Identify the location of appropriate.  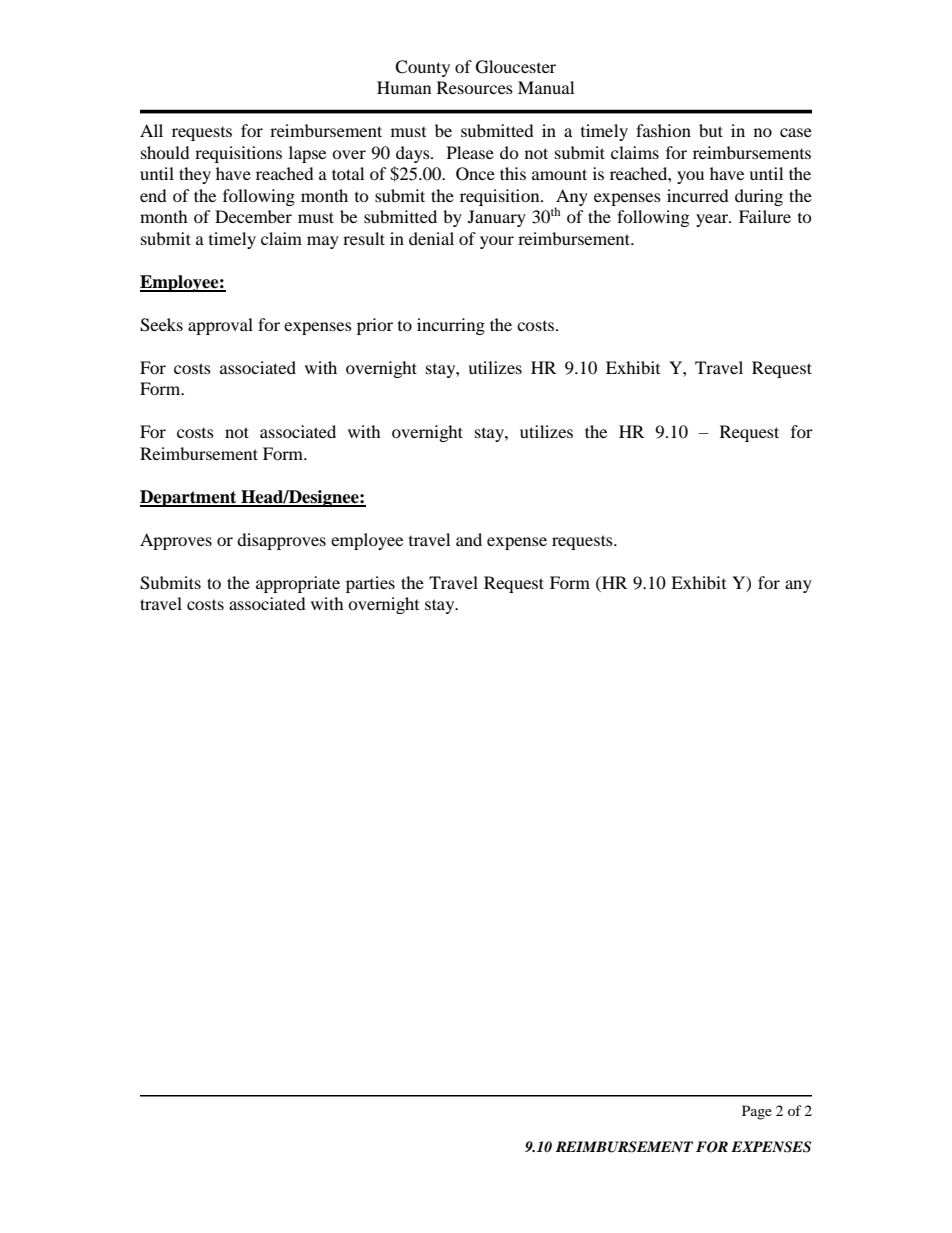
(298, 584).
